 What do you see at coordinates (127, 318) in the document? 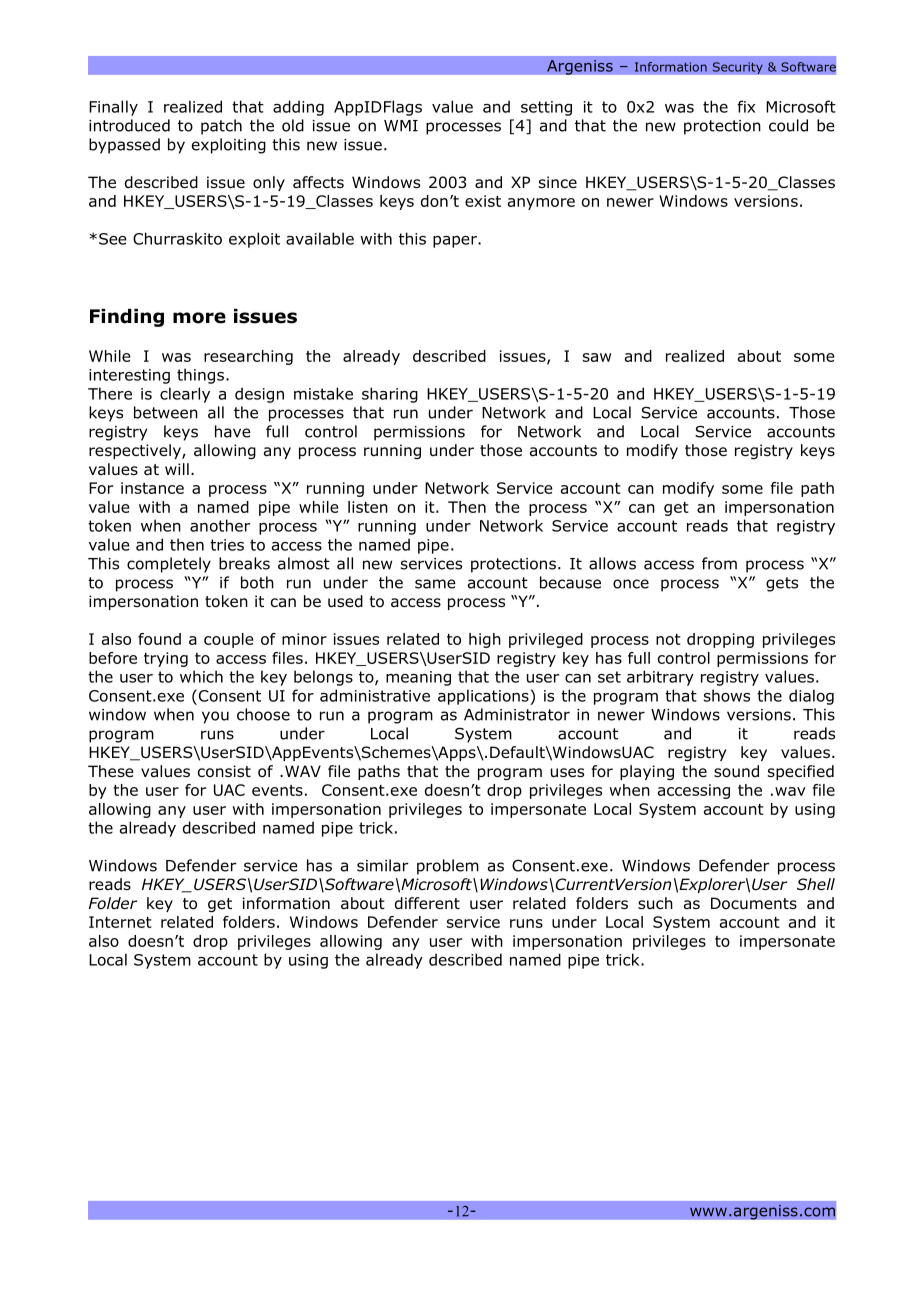
I see `Finding` at bounding box center [127, 318].
